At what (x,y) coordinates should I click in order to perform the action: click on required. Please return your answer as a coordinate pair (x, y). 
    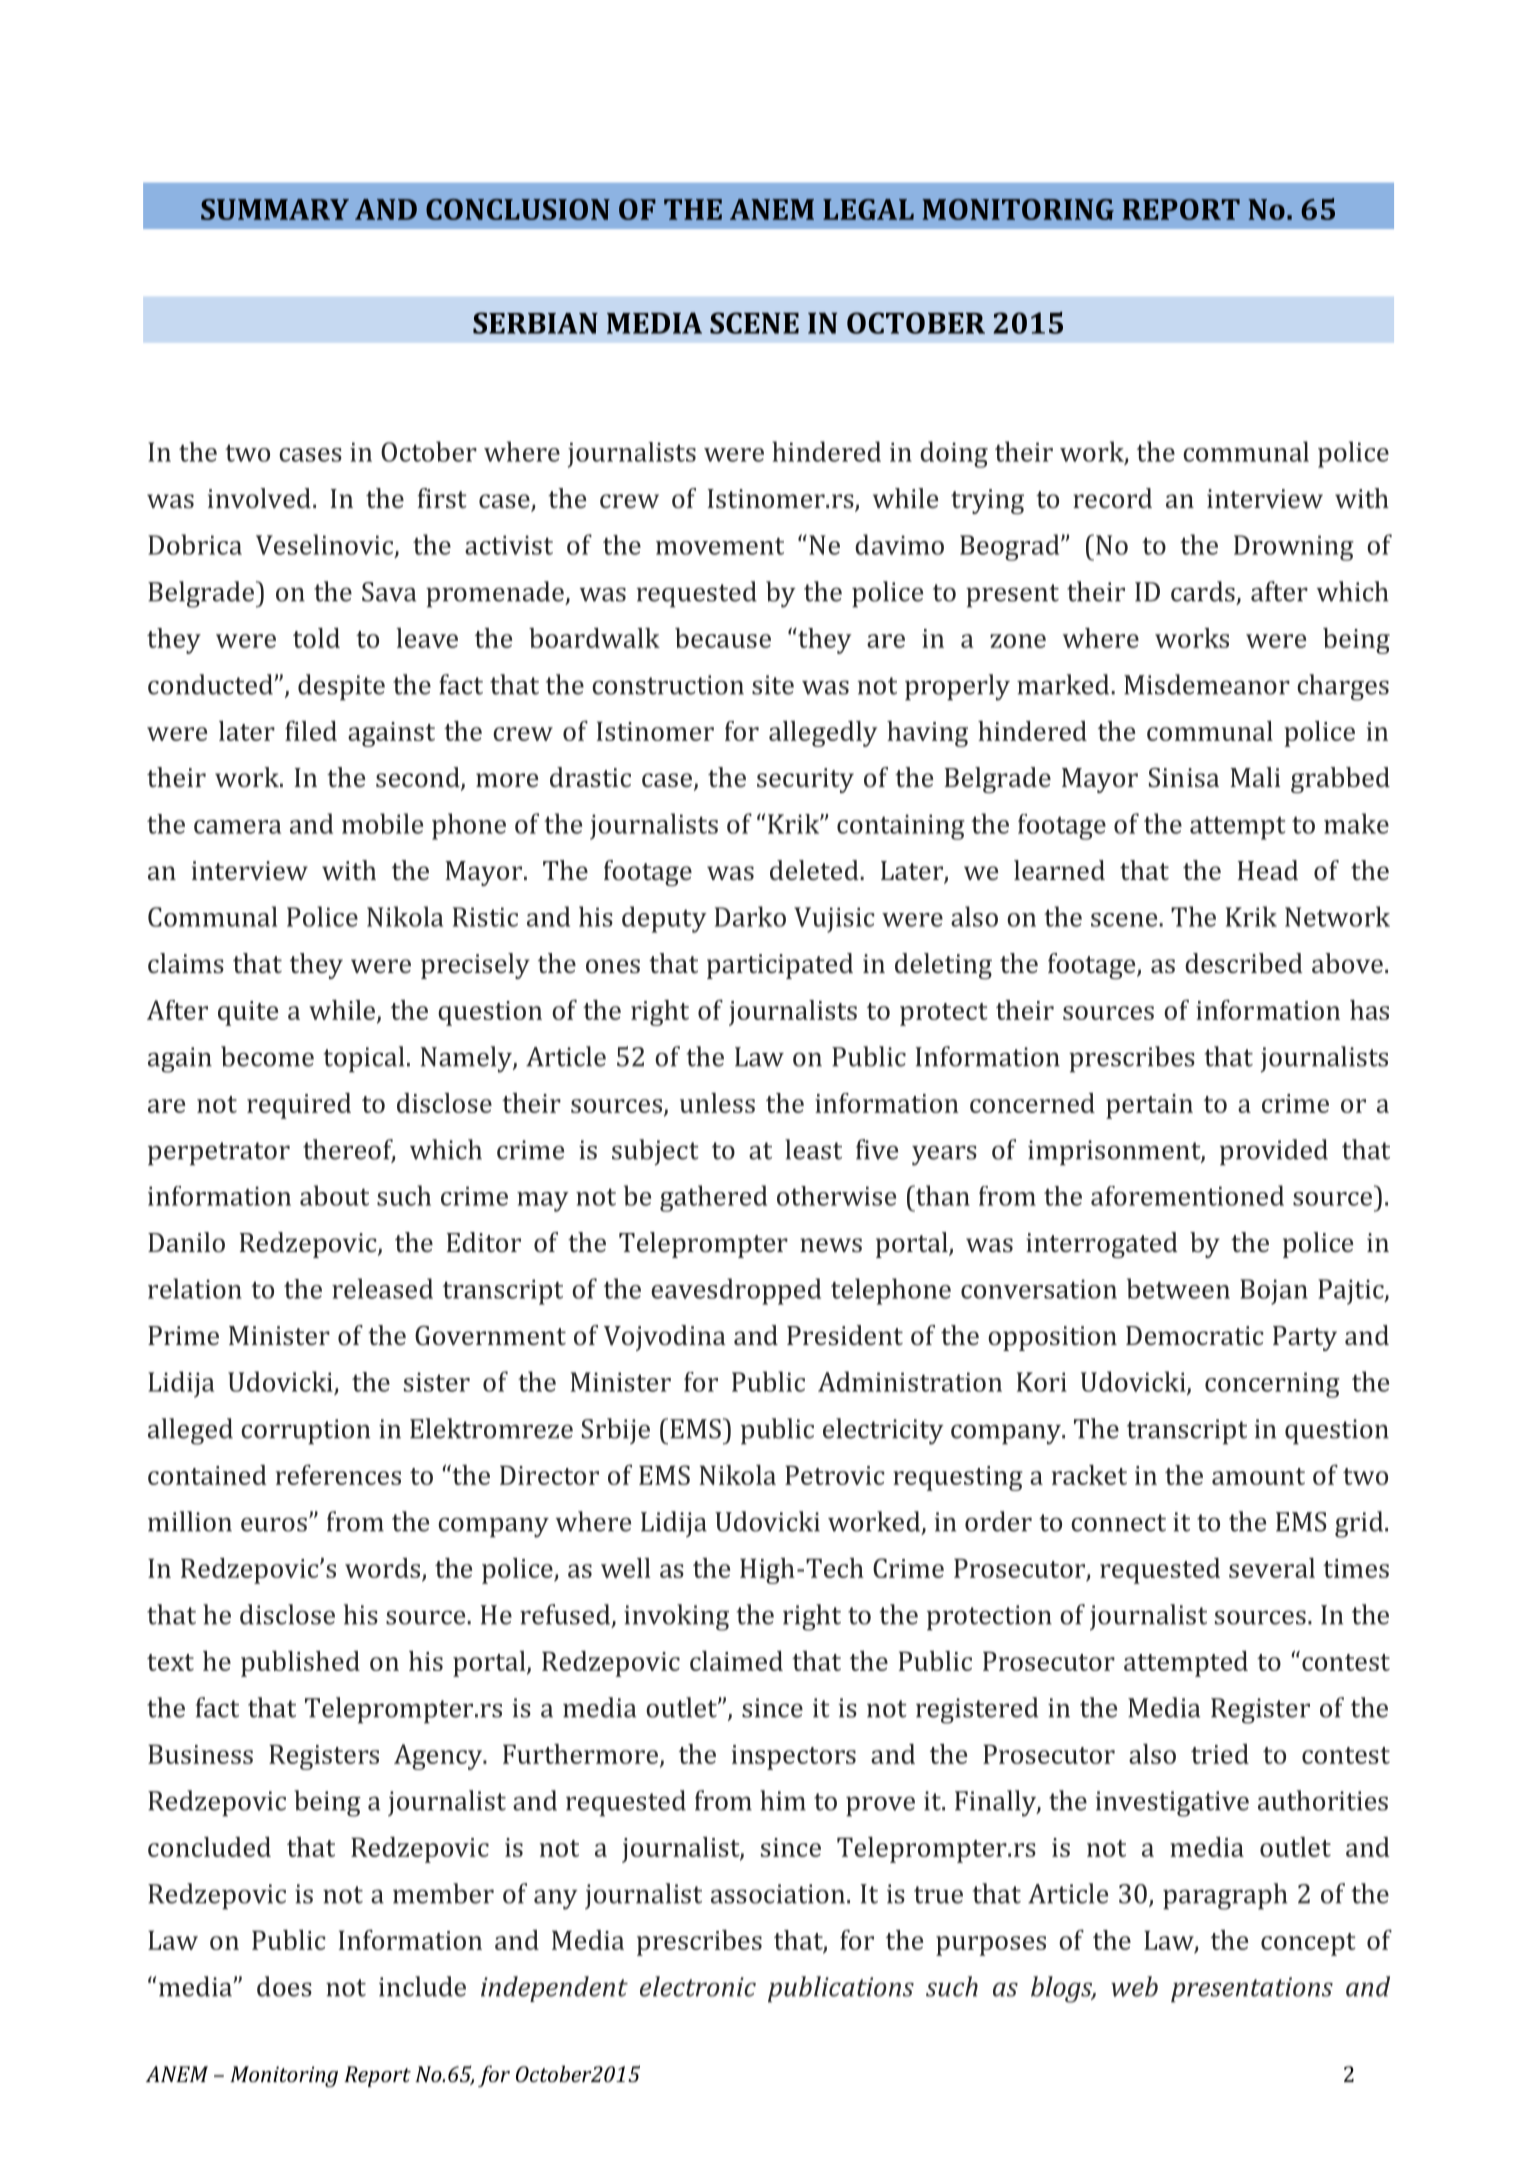
    Looking at the image, I should click on (299, 1106).
